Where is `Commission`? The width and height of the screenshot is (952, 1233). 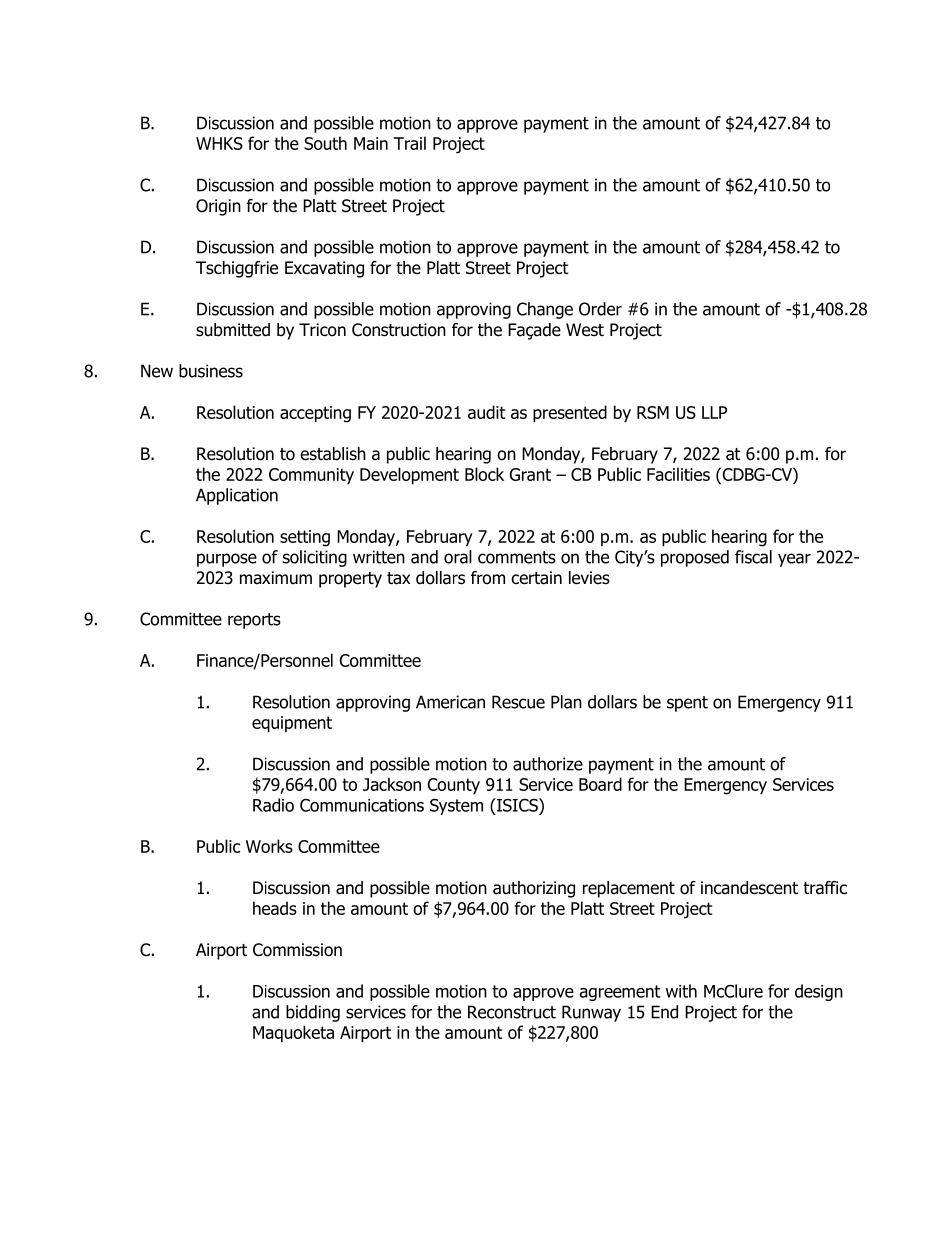 Commission is located at coordinates (297, 950).
